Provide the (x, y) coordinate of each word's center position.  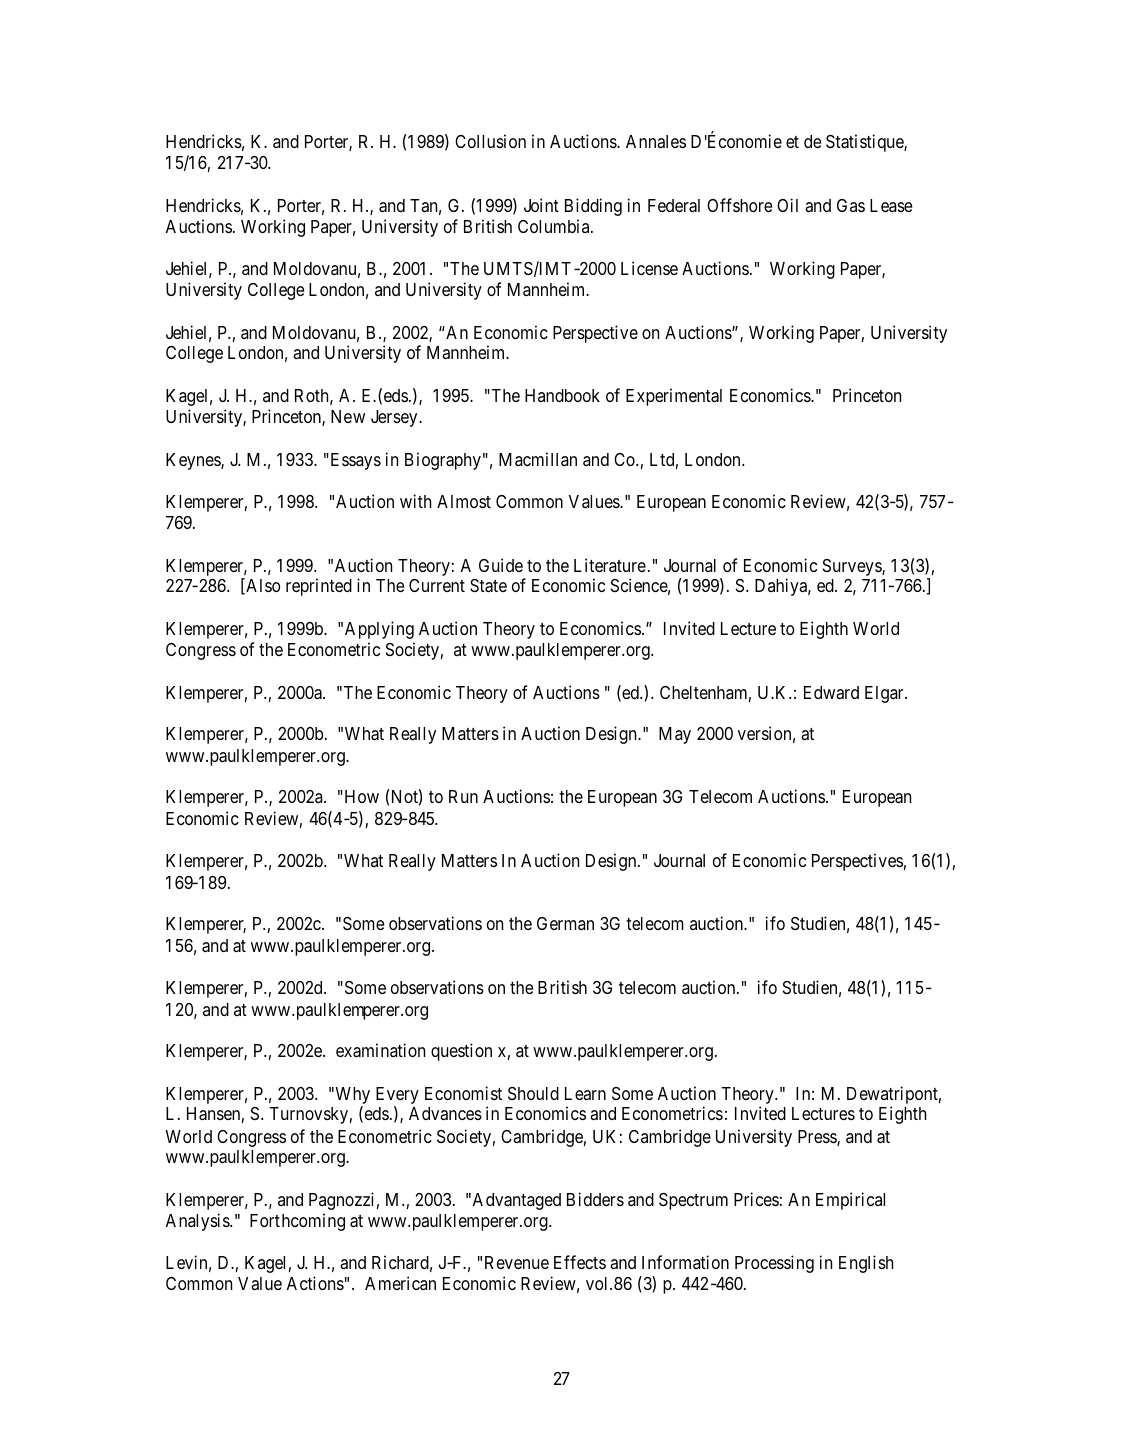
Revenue (517, 1262)
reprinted (319, 587)
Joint (541, 205)
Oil (787, 205)
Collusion (490, 141)
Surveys (853, 567)
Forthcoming (297, 1222)
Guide (501, 565)
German (565, 923)
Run (463, 796)
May (675, 735)
